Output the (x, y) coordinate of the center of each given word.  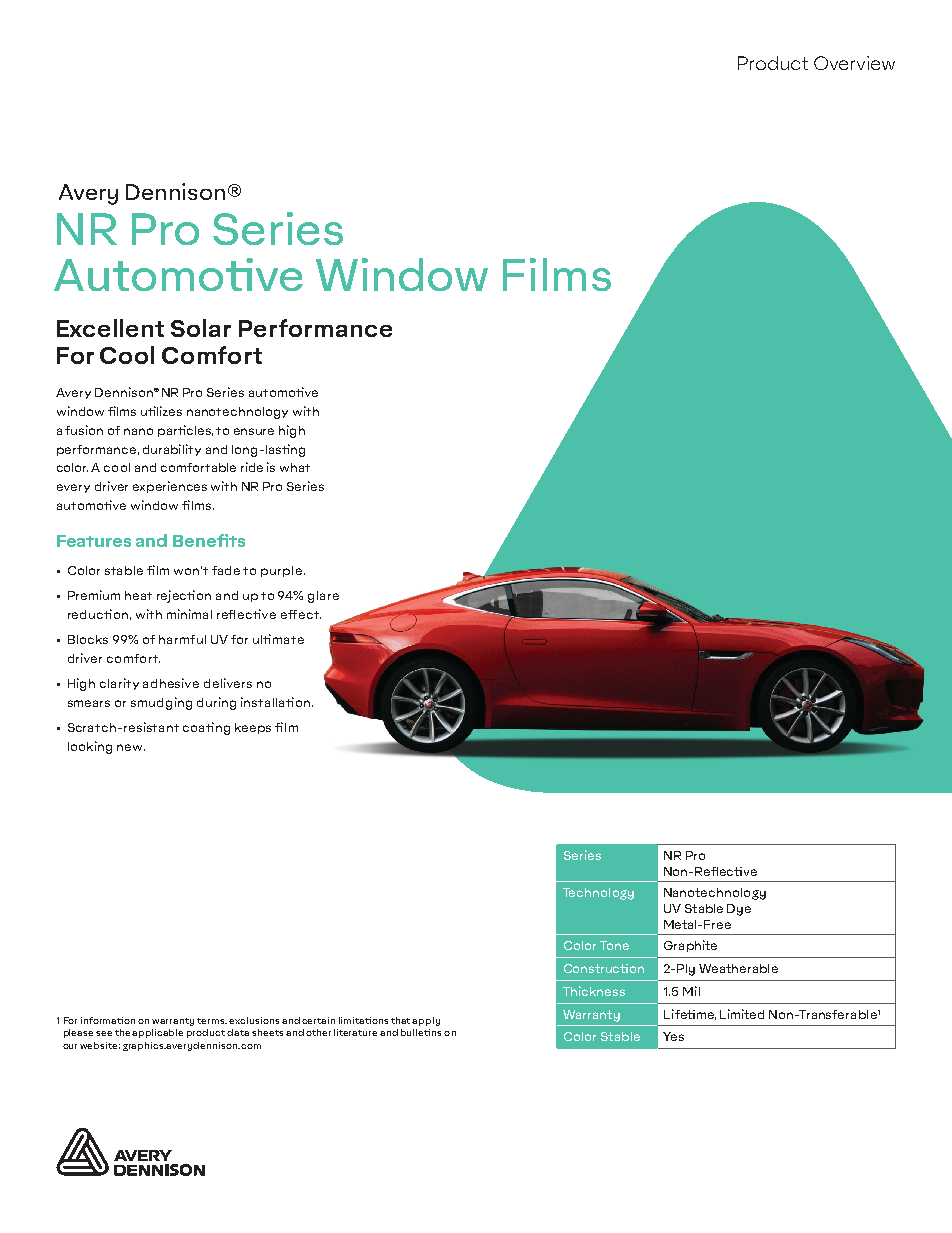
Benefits (209, 540)
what (295, 467)
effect (301, 614)
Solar (201, 328)
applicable (157, 1033)
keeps (253, 728)
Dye (739, 910)
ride (252, 467)
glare (323, 597)
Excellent (110, 328)
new (131, 747)
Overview (854, 63)
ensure (254, 431)
